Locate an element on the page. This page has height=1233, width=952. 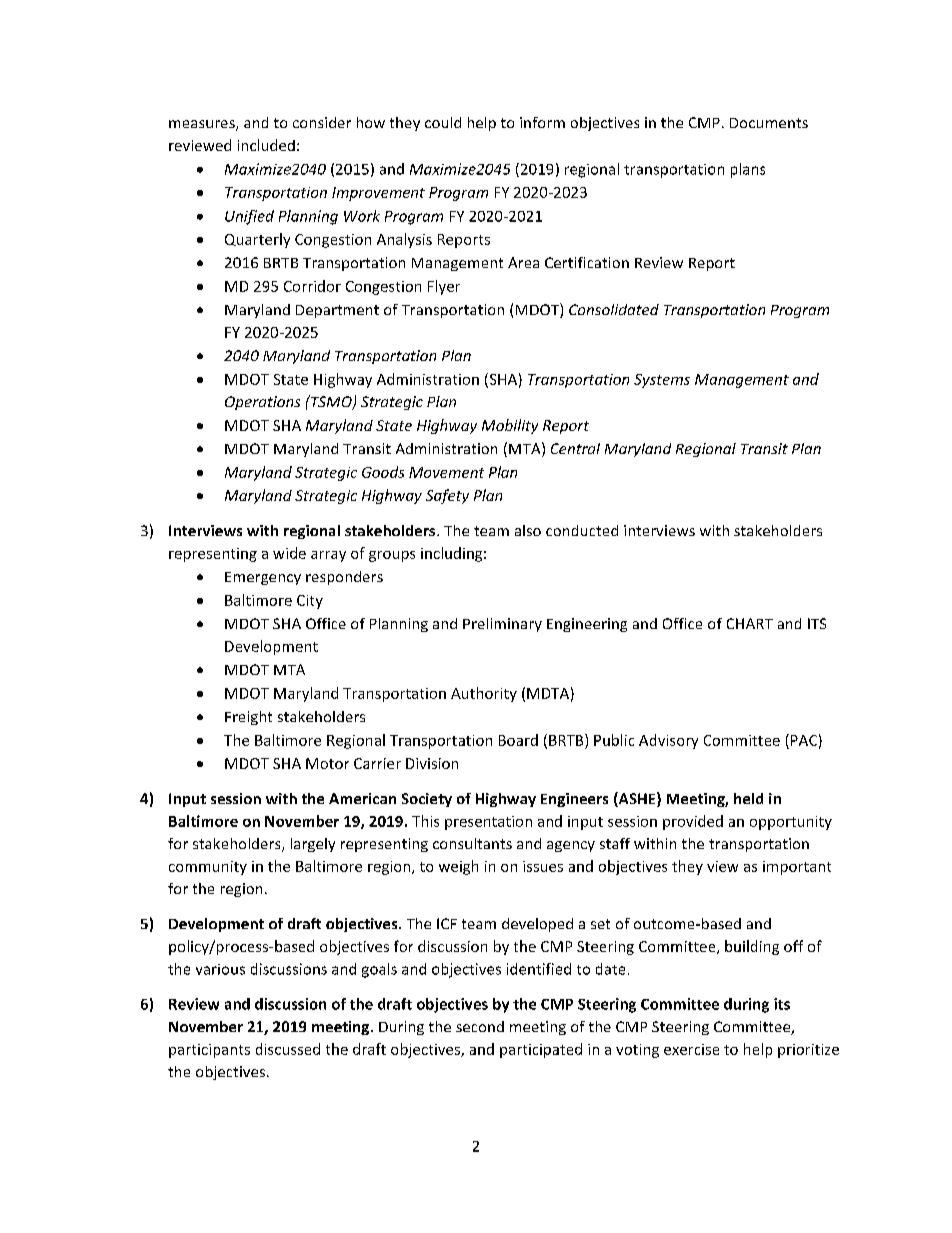
second is located at coordinates (480, 1026).
